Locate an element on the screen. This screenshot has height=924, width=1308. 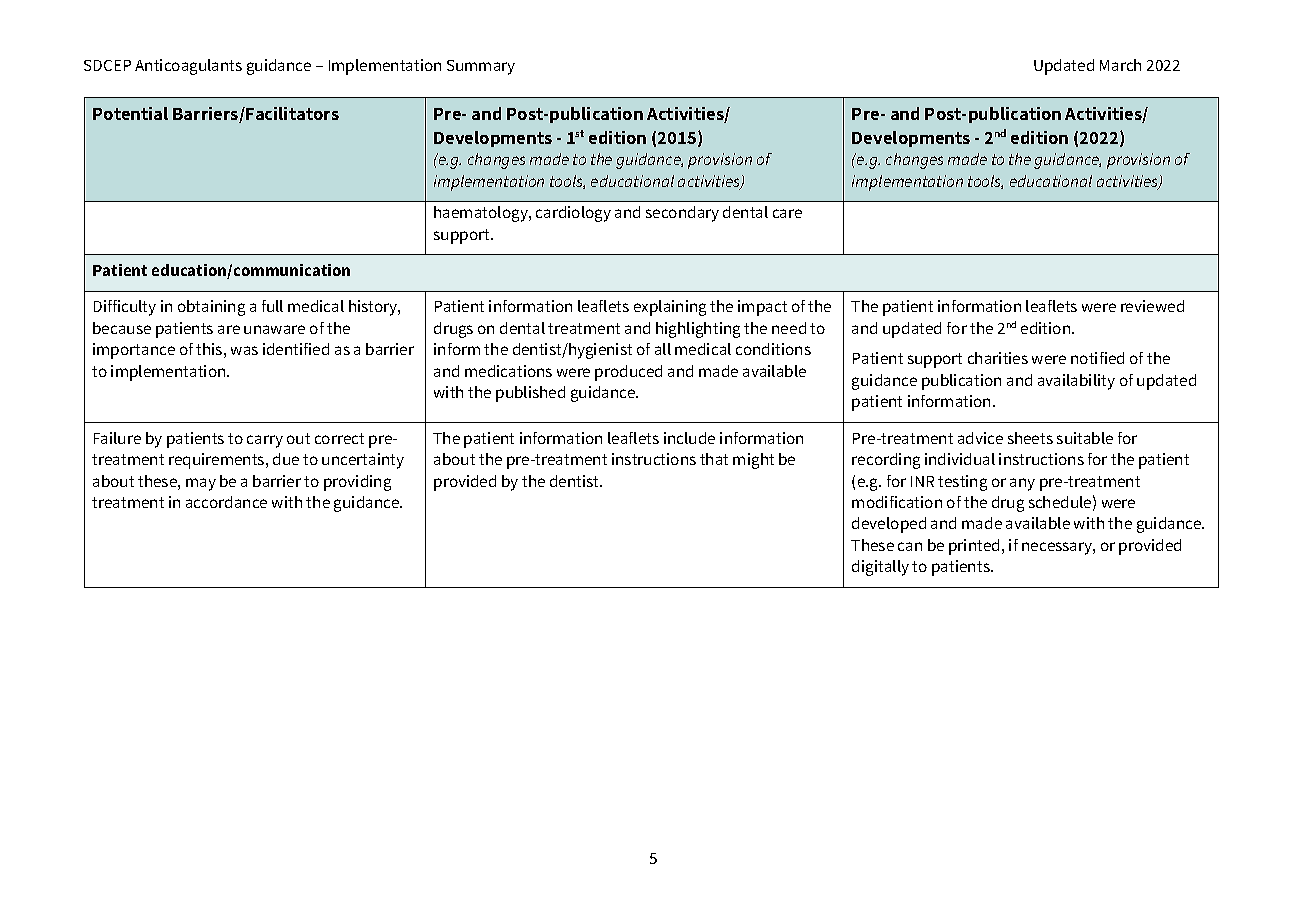
care is located at coordinates (787, 213).
